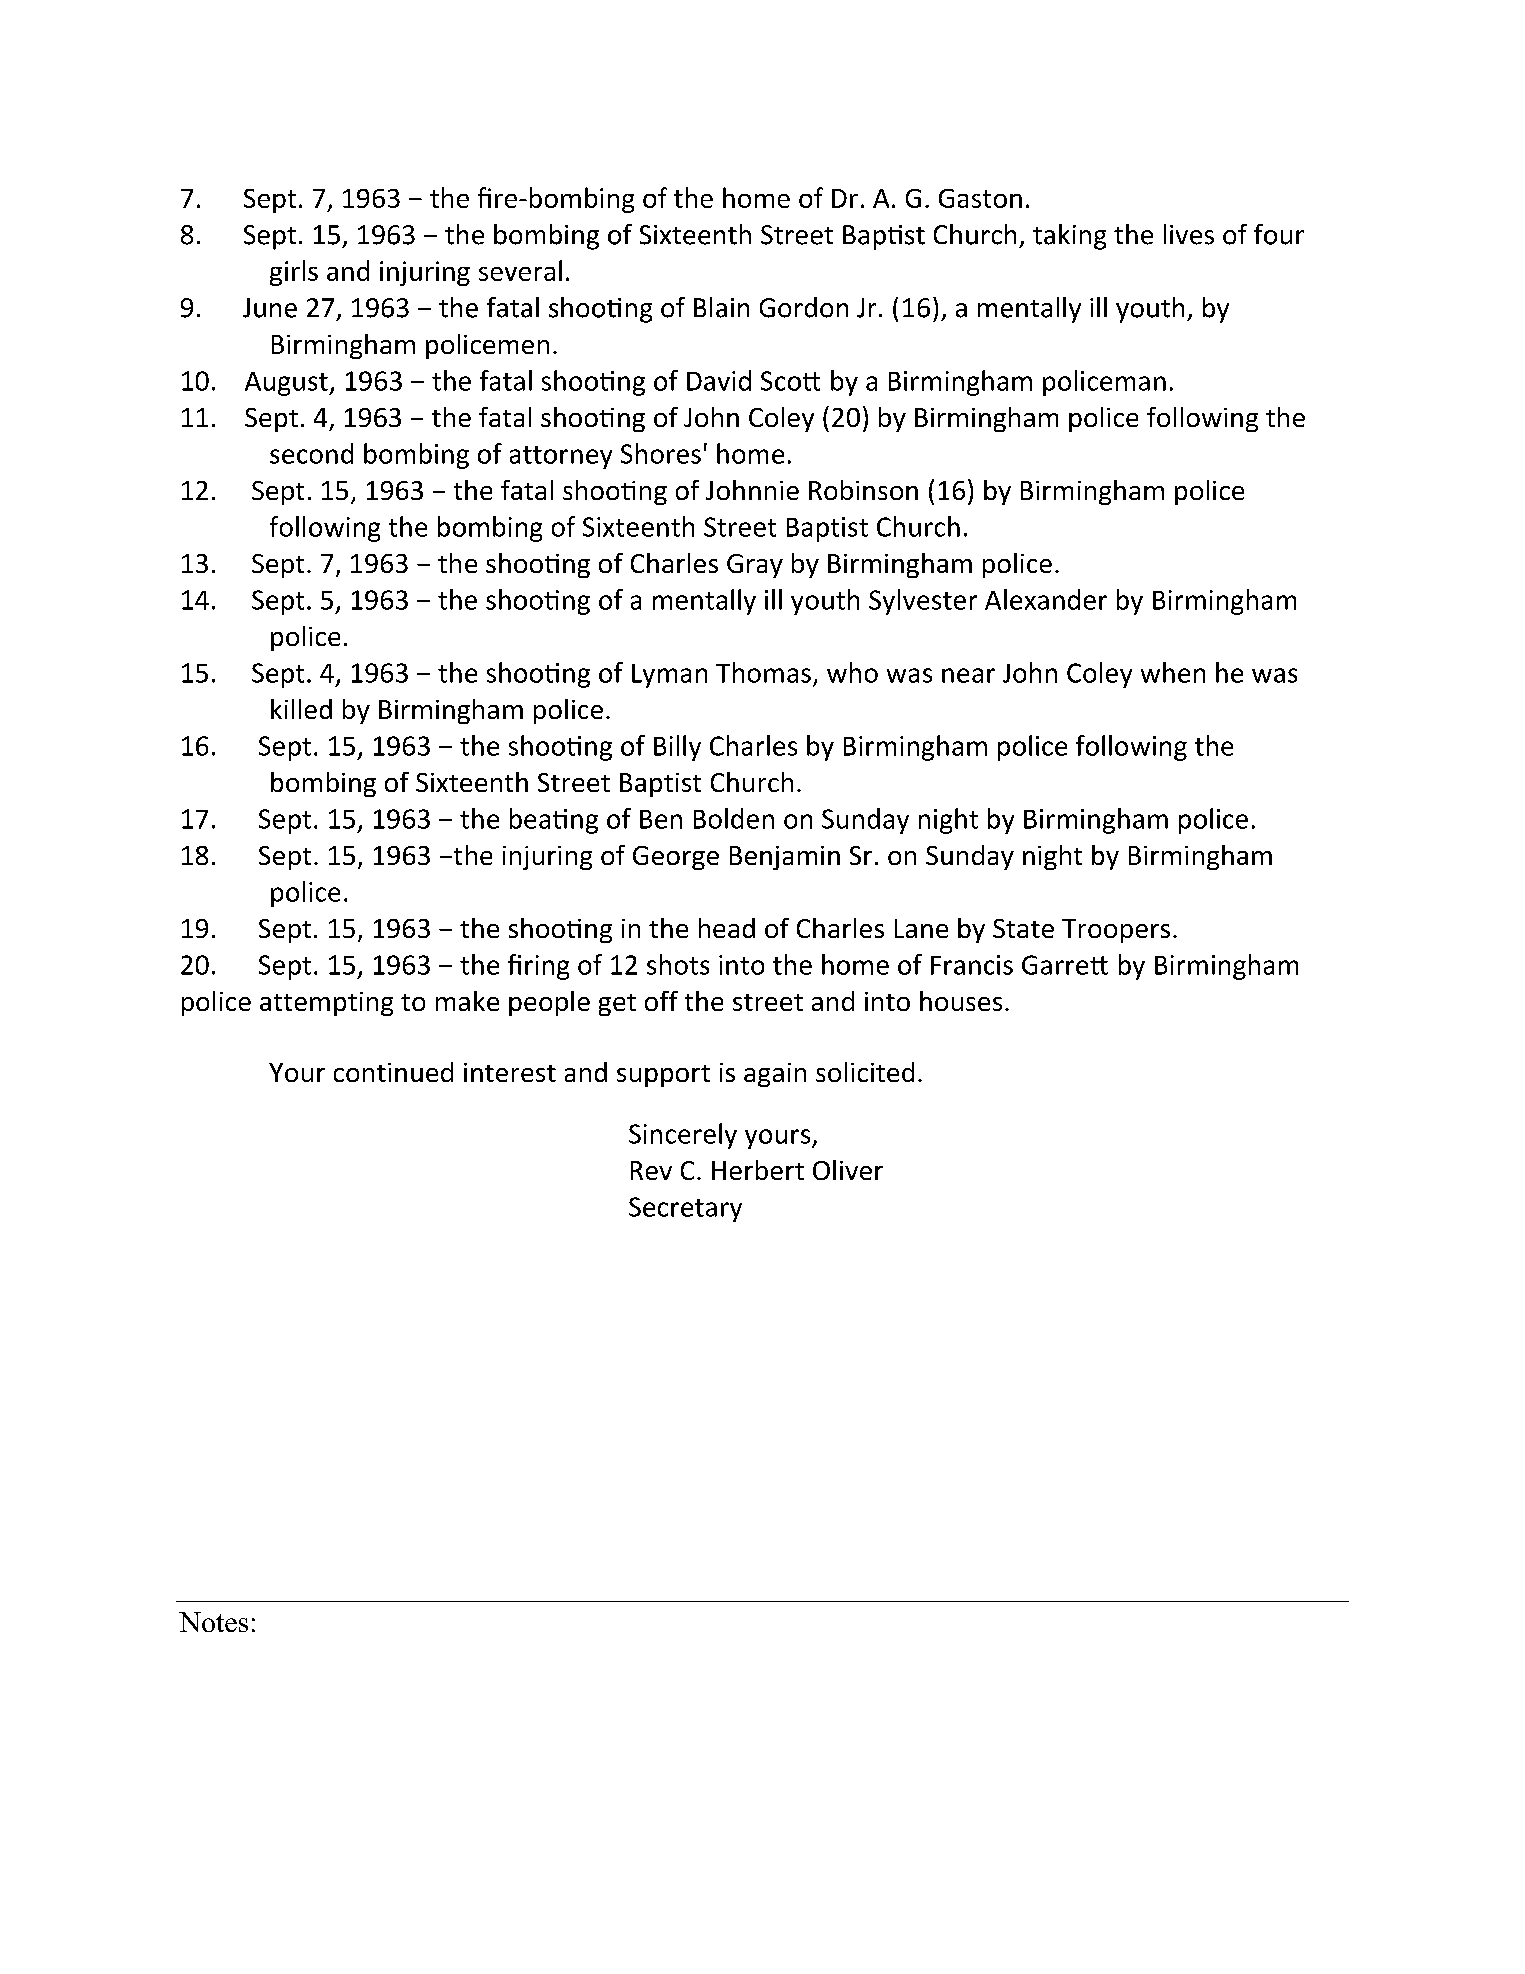 This page has height=1974, width=1525. What do you see at coordinates (294, 273) in the page?
I see `girls` at bounding box center [294, 273].
